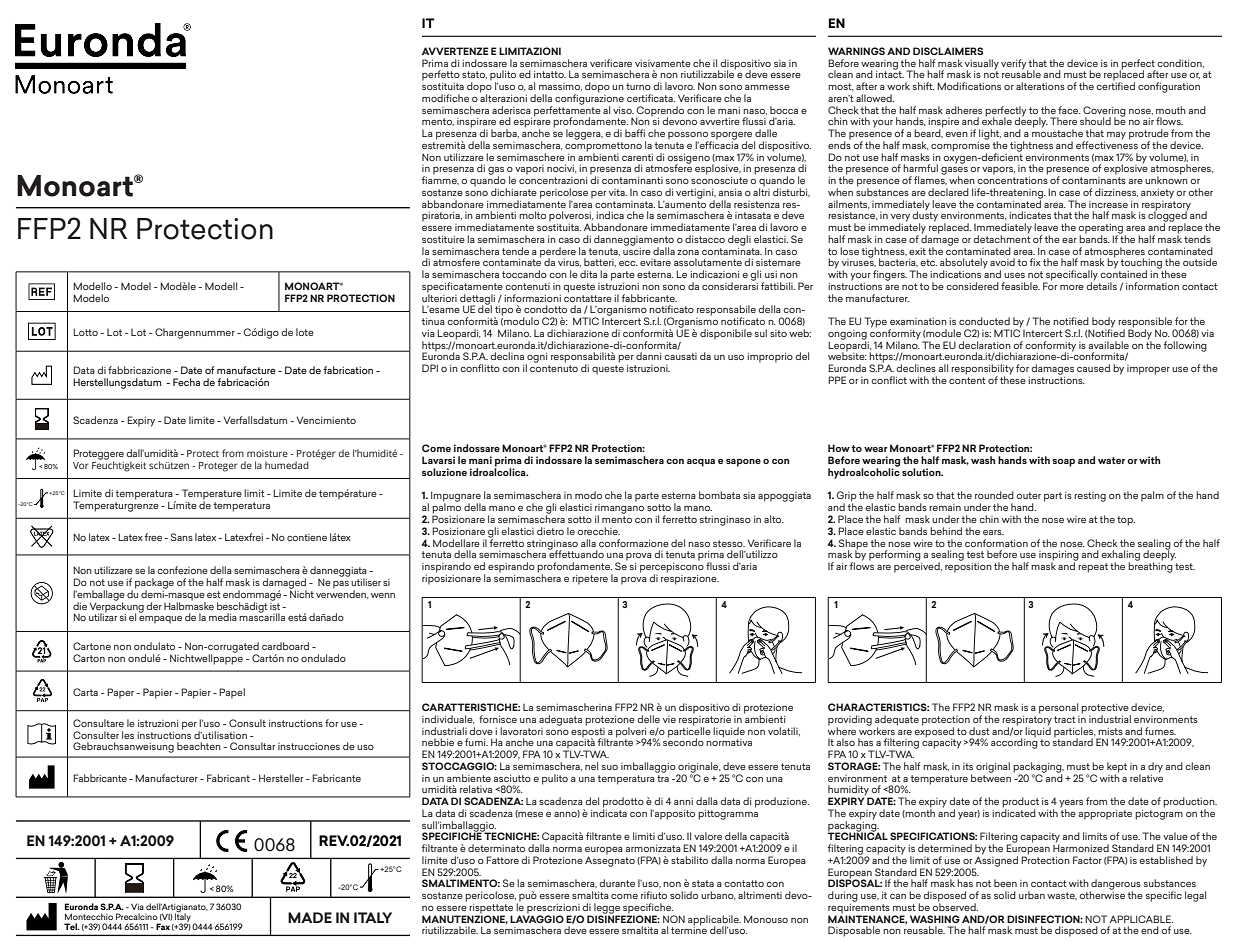 The width and height of the screenshot is (1238, 952). I want to click on bocca, so click(784, 110).
